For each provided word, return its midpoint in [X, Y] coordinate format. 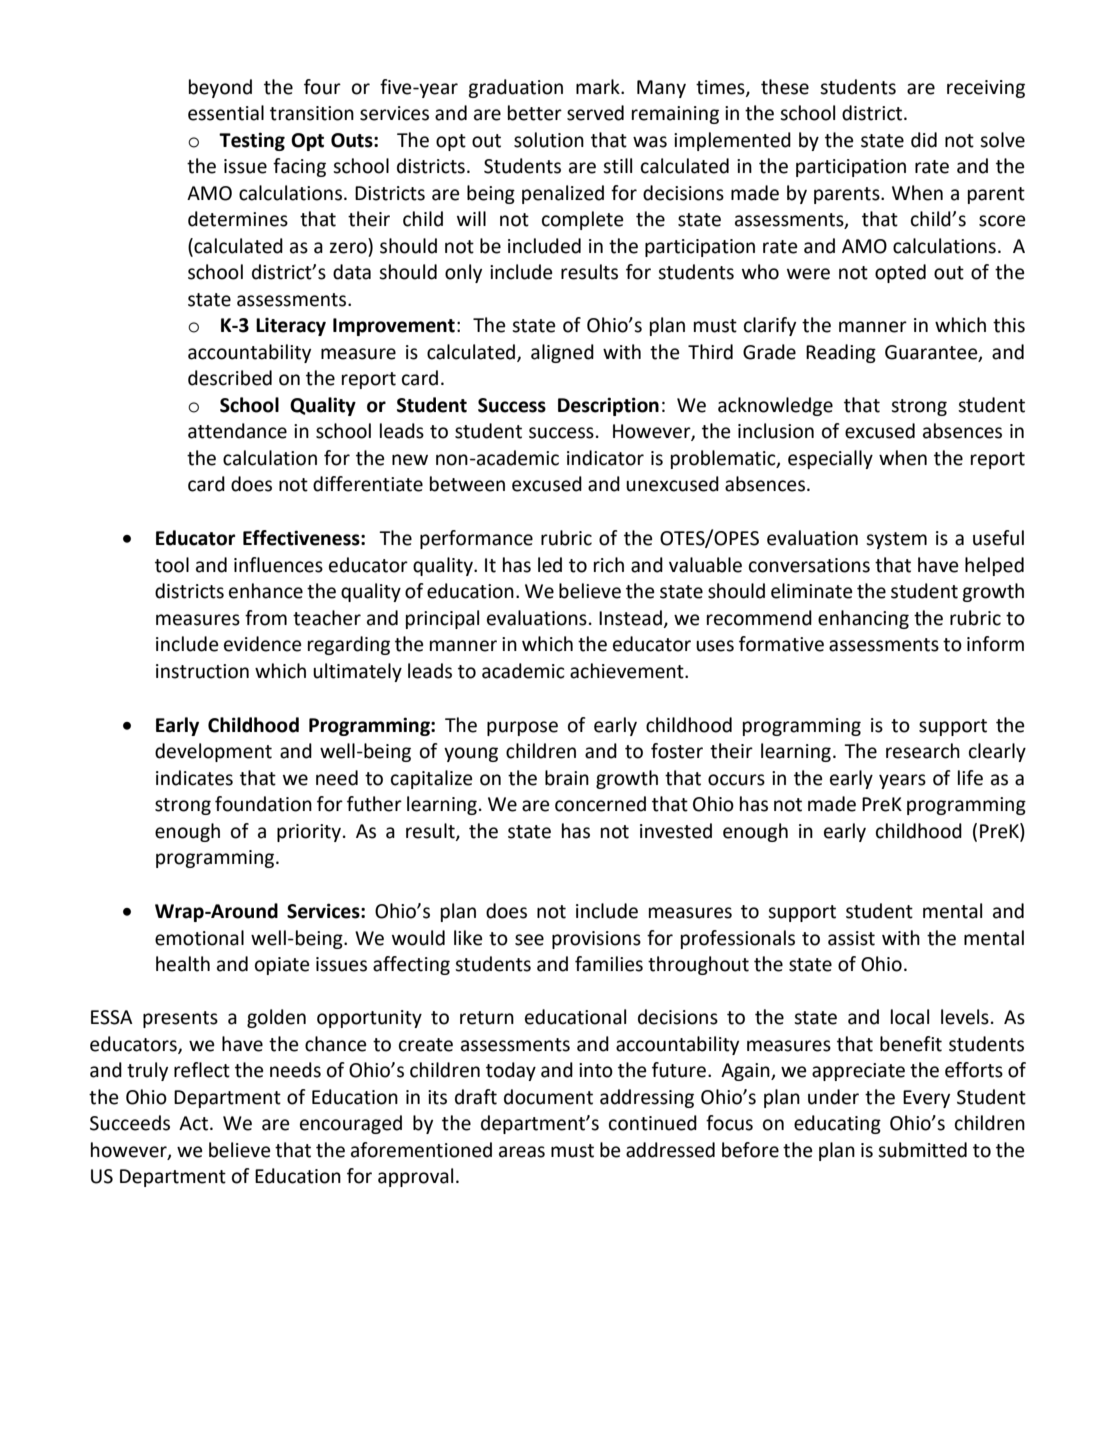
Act [193, 1123]
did [924, 140]
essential [226, 113]
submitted [922, 1150]
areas [522, 1152]
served [595, 113]
